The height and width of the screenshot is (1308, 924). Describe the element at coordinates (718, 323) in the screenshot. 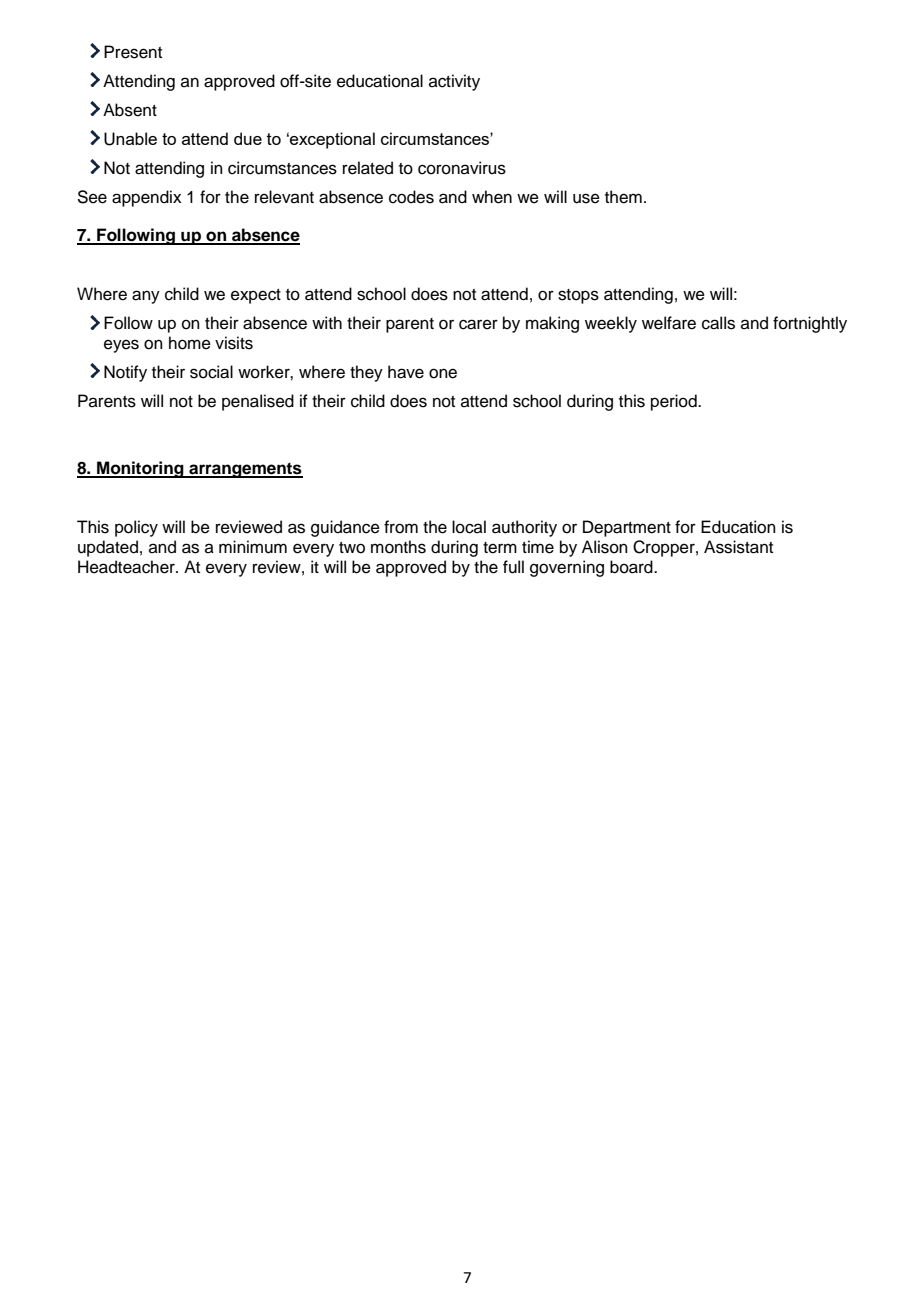

I see `calls` at that location.
